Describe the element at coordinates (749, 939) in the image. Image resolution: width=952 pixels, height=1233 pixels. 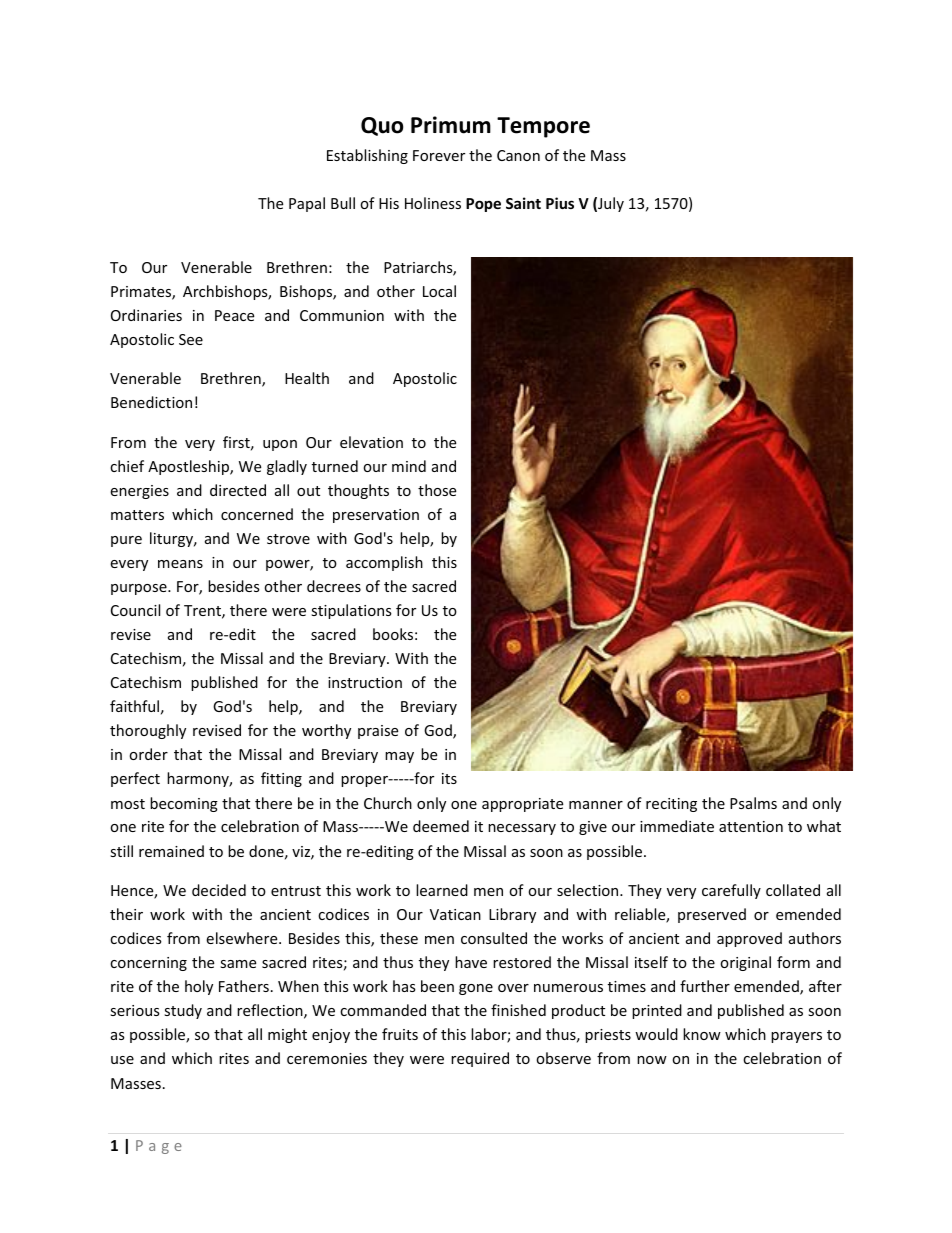
I see `approved` at that location.
